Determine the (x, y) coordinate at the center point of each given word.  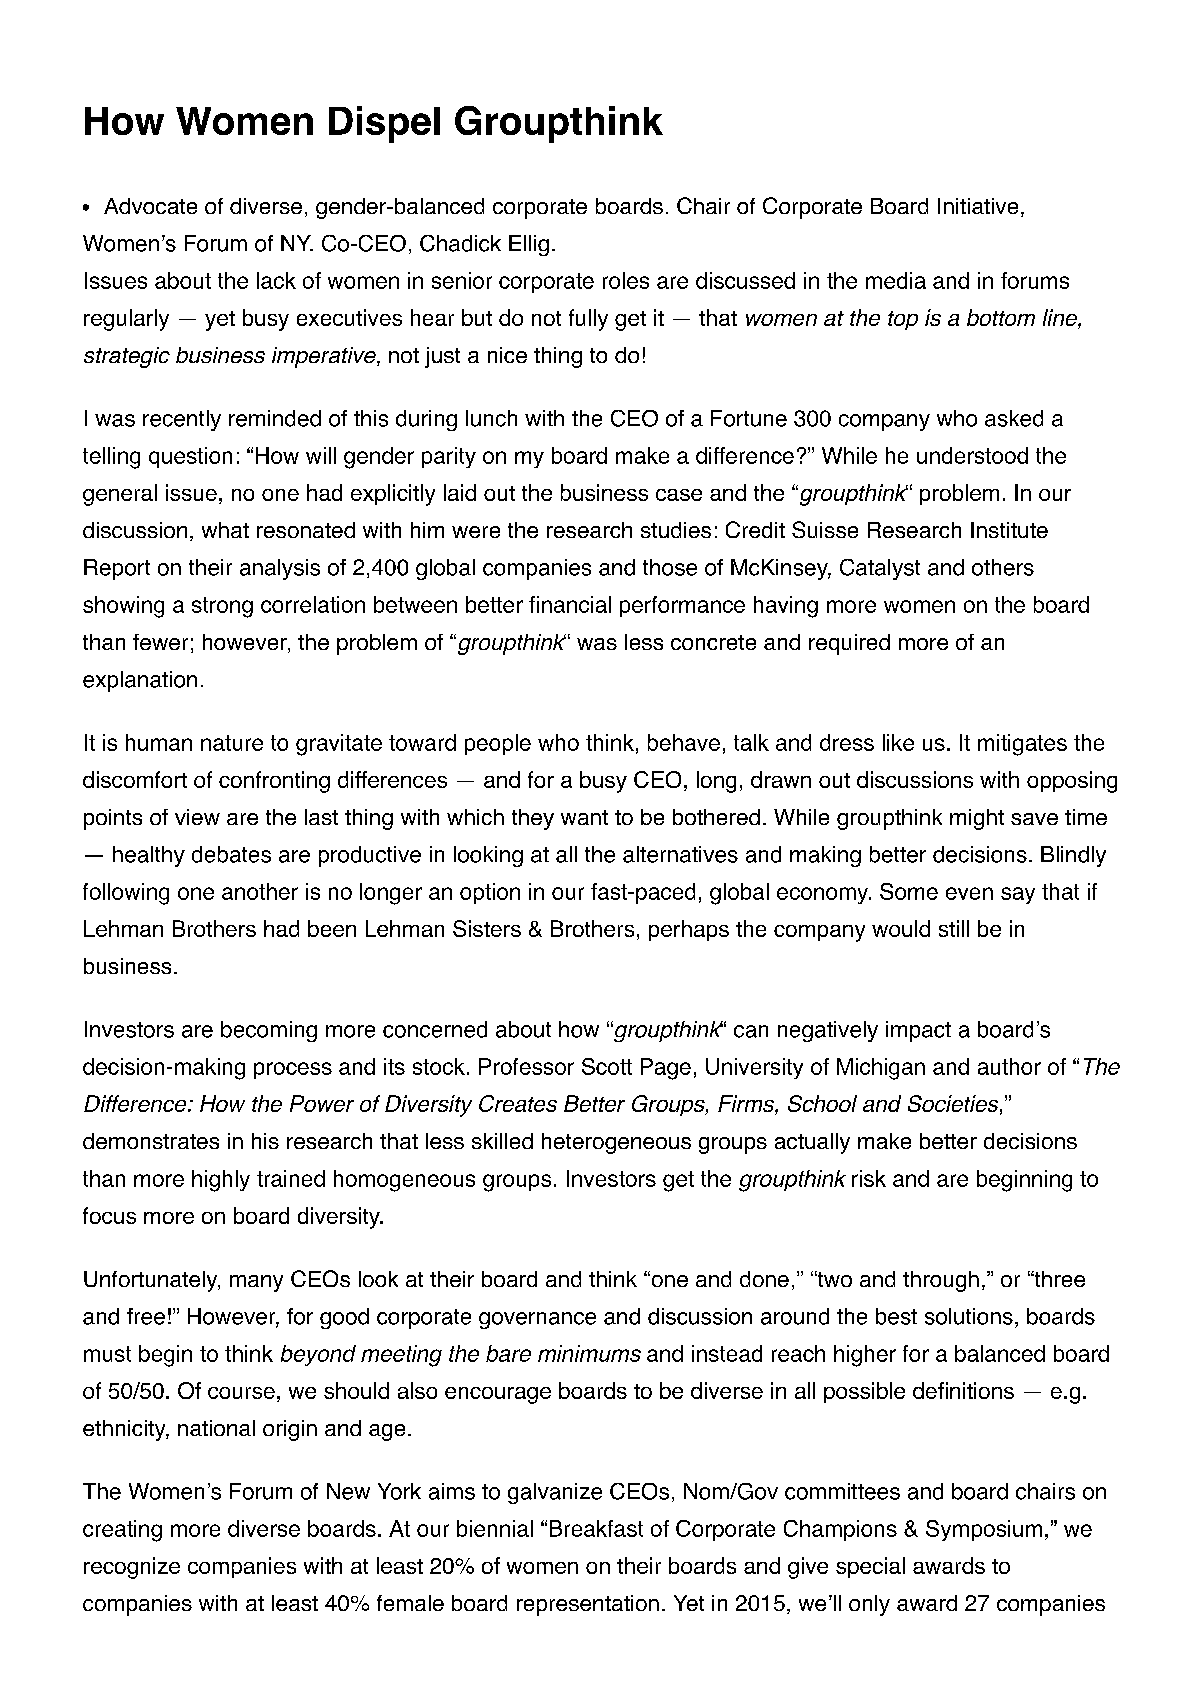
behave (684, 742)
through (941, 1281)
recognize (132, 1568)
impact (918, 1031)
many (256, 1283)
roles (626, 280)
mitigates (1022, 745)
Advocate (150, 206)
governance (537, 1320)
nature (232, 743)
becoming (269, 1031)
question (190, 457)
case (679, 495)
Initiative (978, 206)
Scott (607, 1066)
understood (972, 455)
